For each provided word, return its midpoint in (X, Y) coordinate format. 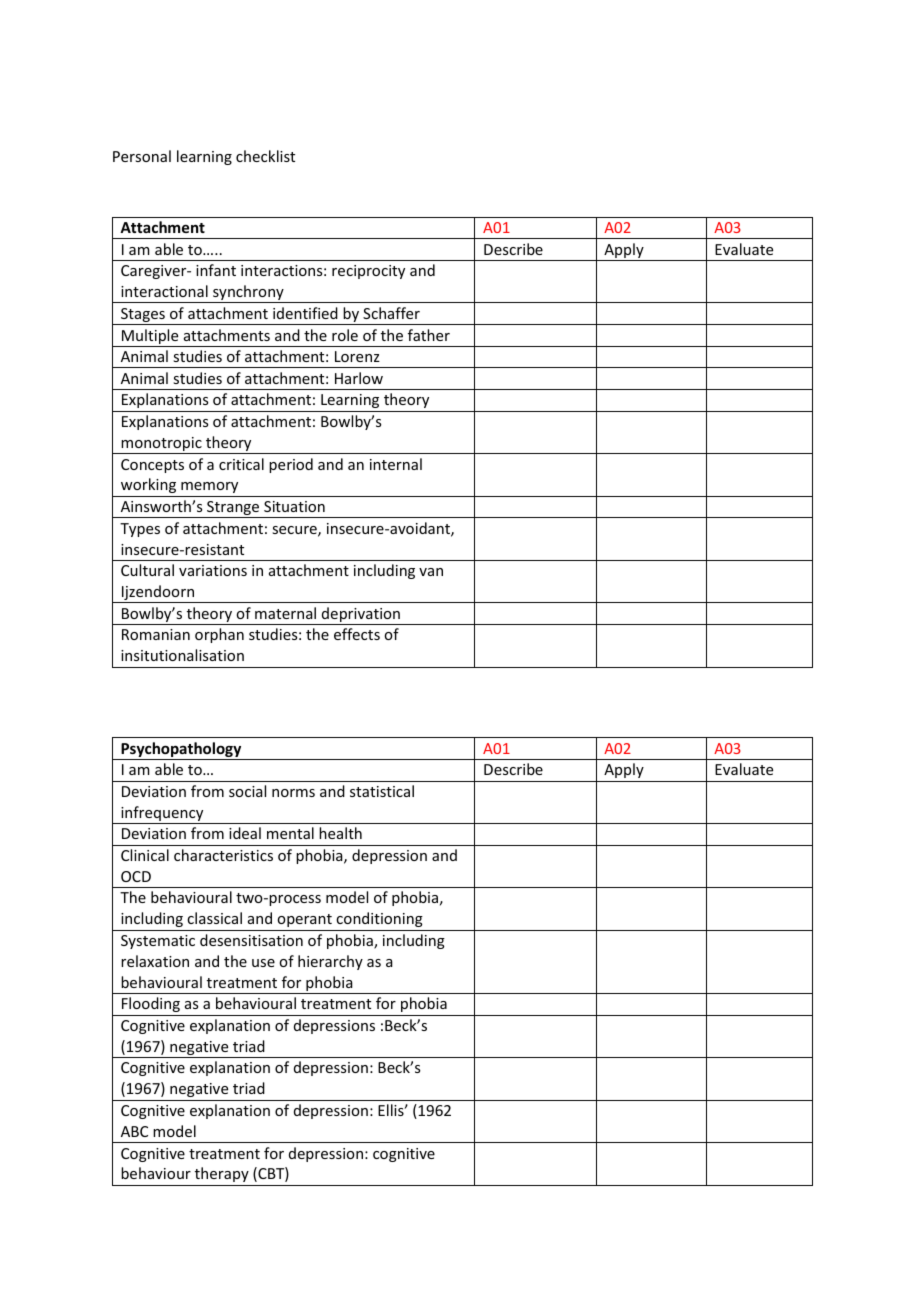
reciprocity (368, 272)
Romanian (156, 634)
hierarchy (330, 962)
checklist (265, 156)
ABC (134, 1131)
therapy (222, 1174)
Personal (142, 156)
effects (357, 634)
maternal (285, 613)
